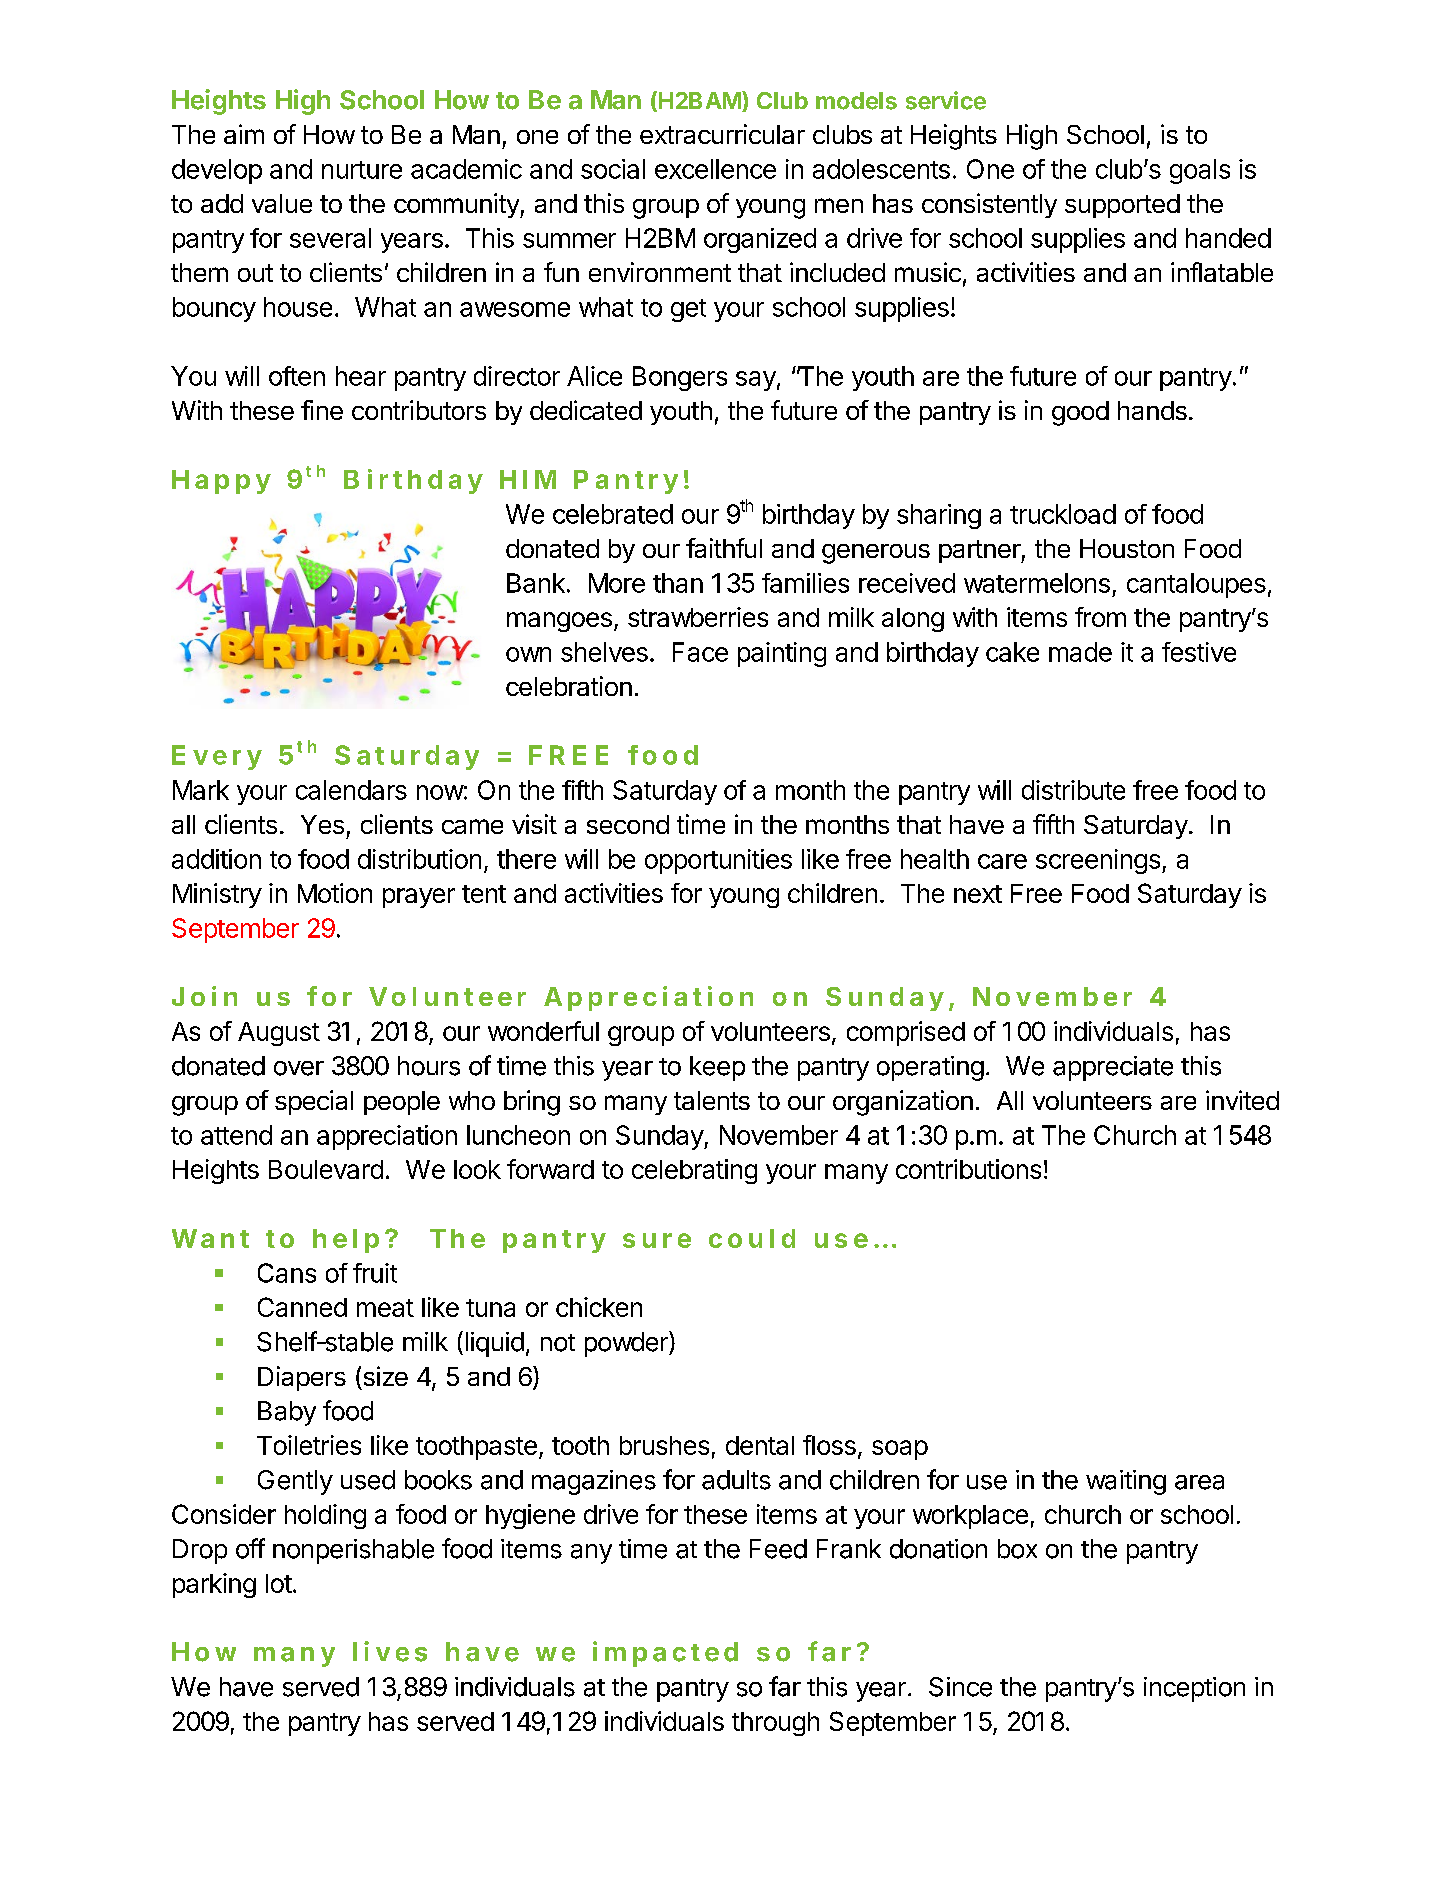 The height and width of the page is (1878, 1451). I want to click on lives, so click(390, 1651).
